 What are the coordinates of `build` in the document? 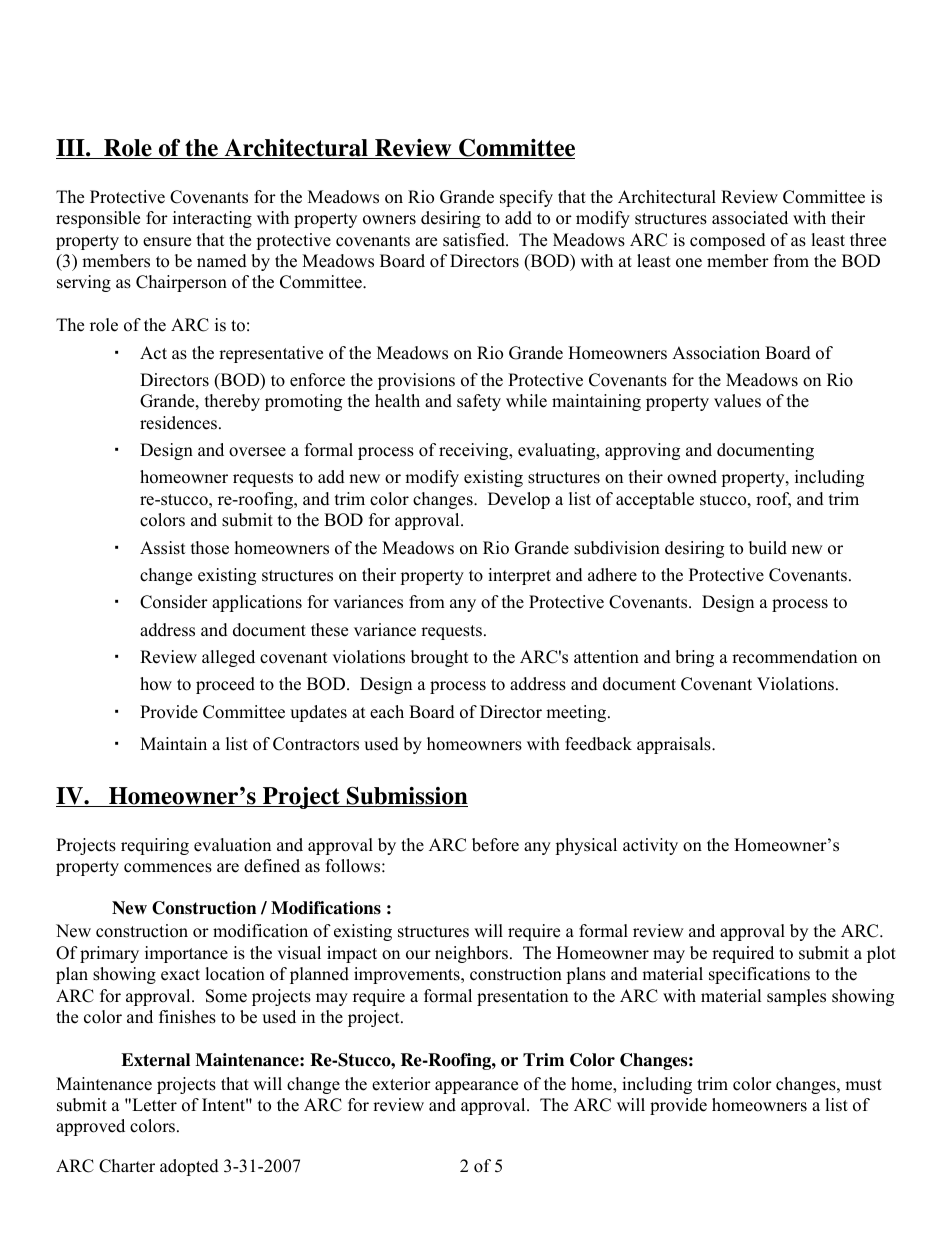 It's located at (768, 548).
